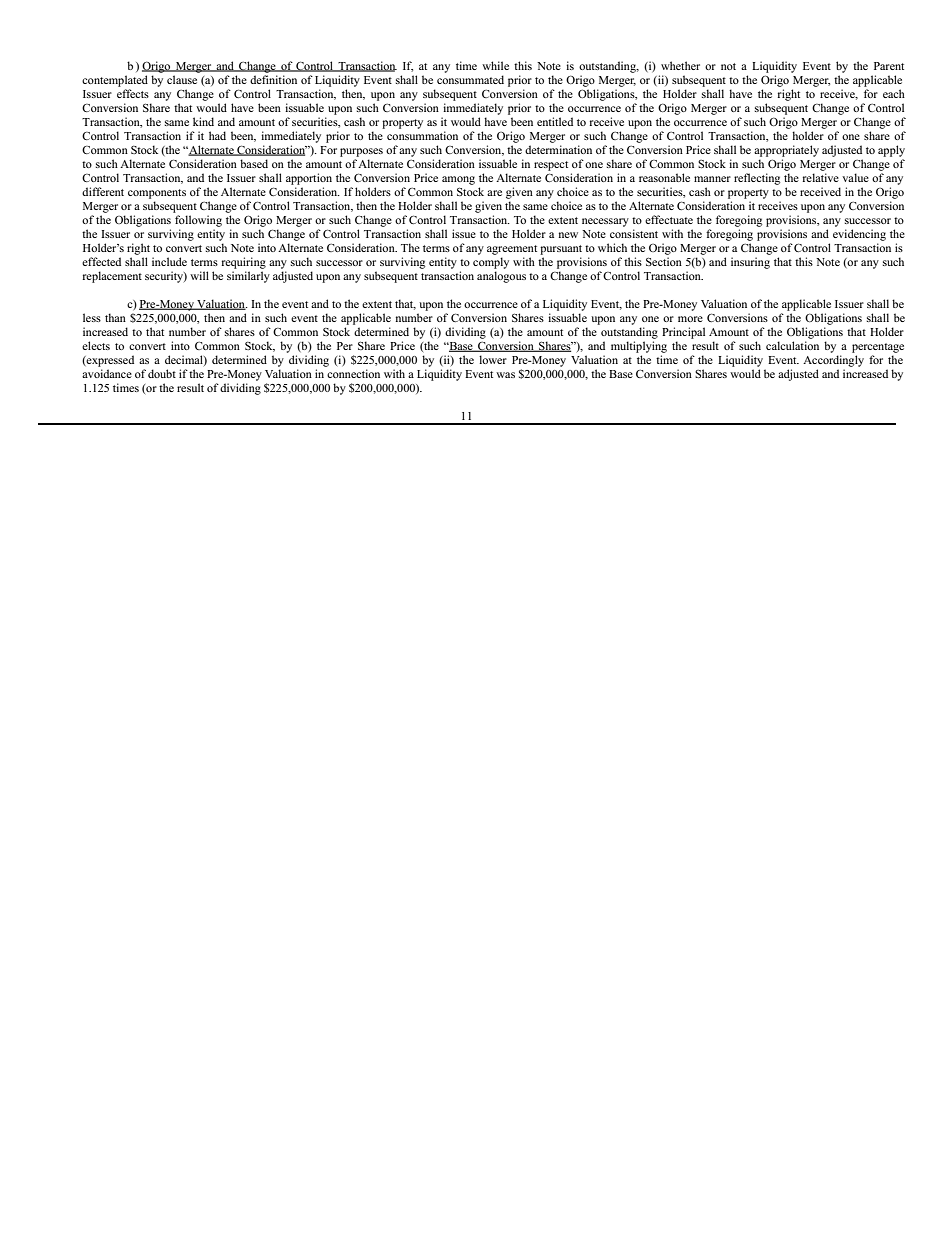 This image has height=1233, width=952. What do you see at coordinates (115, 81) in the image?
I see `contemplated` at bounding box center [115, 81].
